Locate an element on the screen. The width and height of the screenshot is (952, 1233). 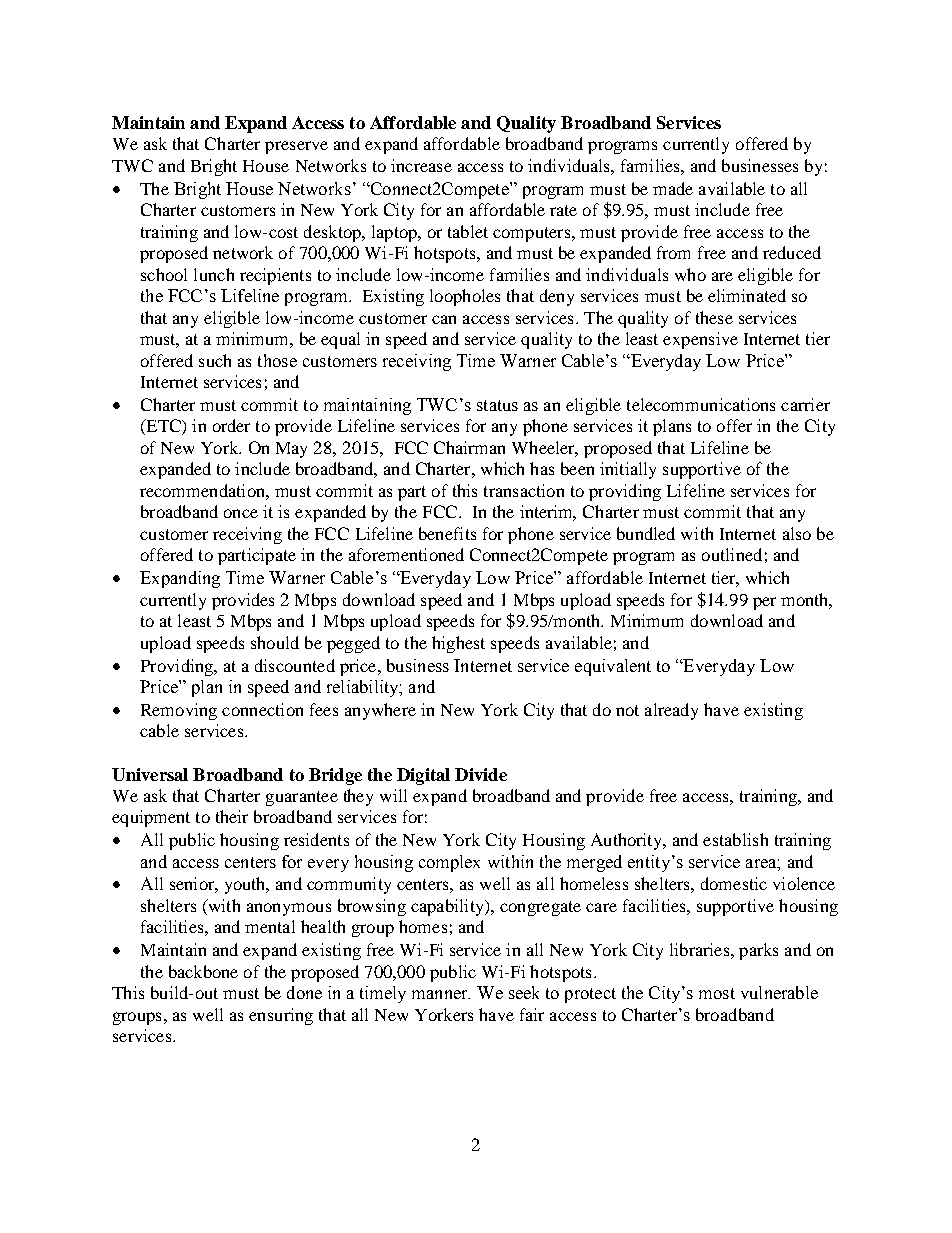
telecommunications is located at coordinates (701, 404).
